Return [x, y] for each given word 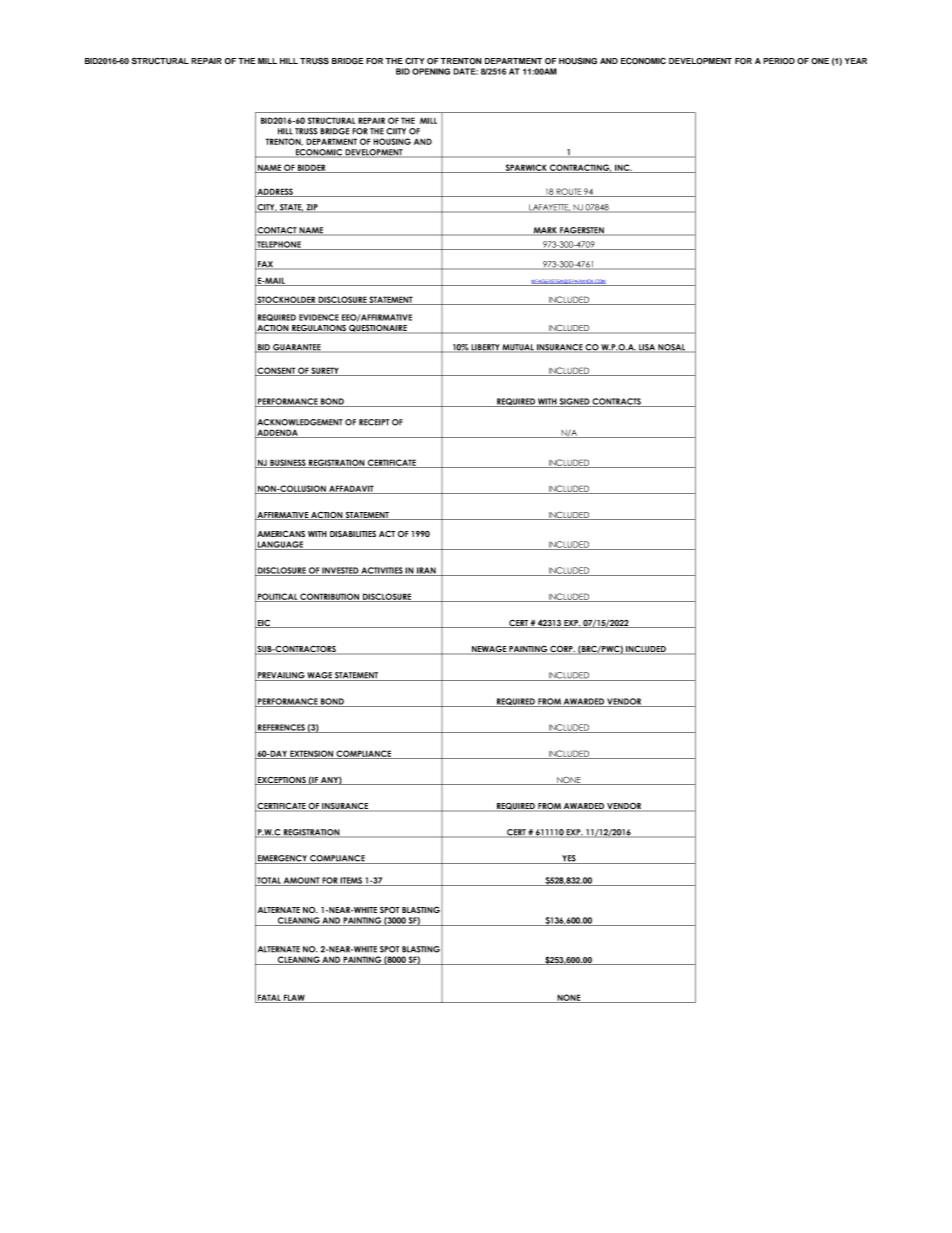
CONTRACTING [580, 168]
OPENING [431, 71]
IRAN [426, 571]
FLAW [294, 998]
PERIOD [779, 61]
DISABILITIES [353, 534]
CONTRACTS [617, 402]
